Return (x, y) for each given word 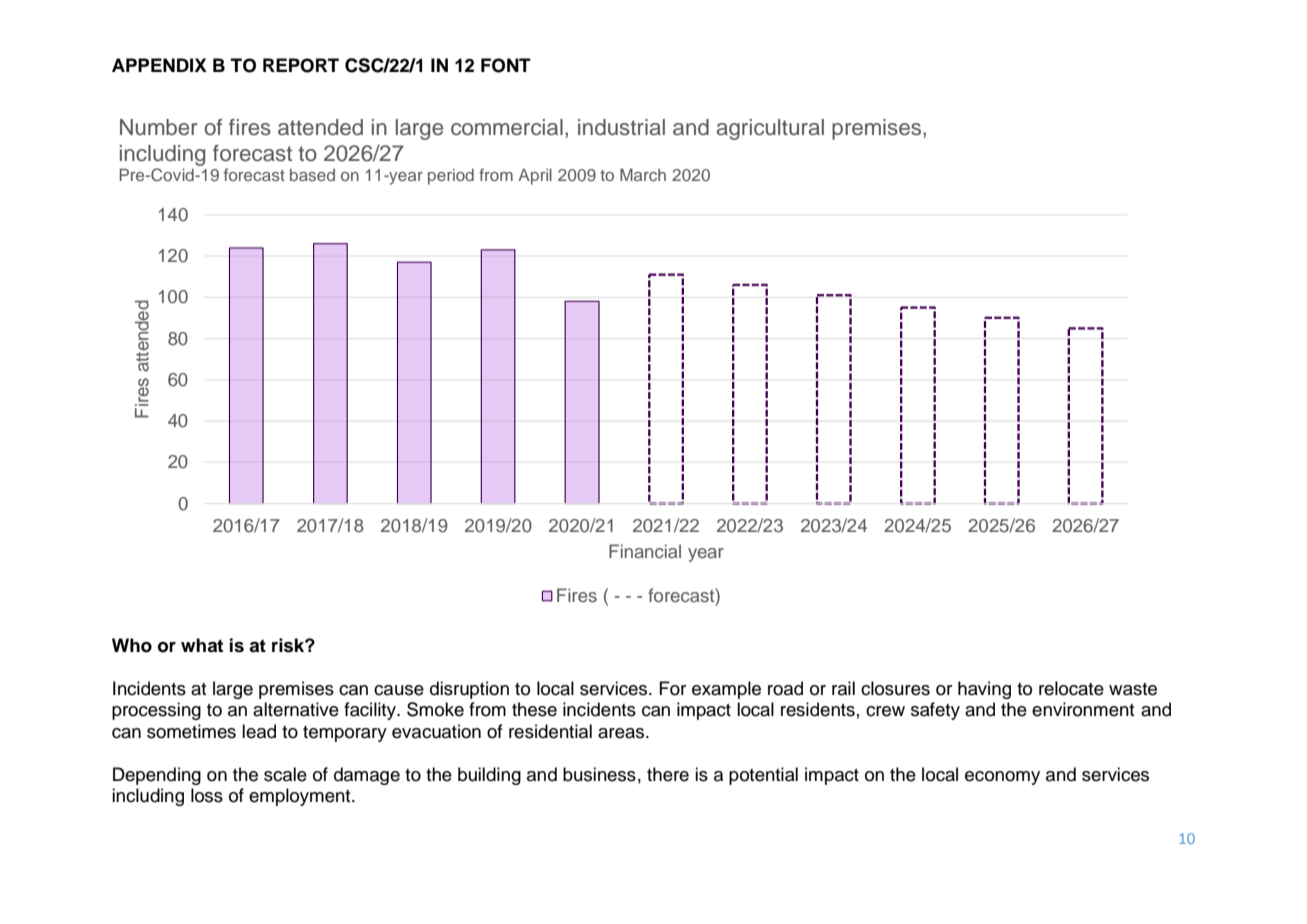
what (202, 645)
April (535, 176)
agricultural (770, 129)
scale (285, 774)
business (599, 774)
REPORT (301, 65)
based (312, 175)
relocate (1071, 688)
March (643, 174)
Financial (645, 551)
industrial (621, 127)
